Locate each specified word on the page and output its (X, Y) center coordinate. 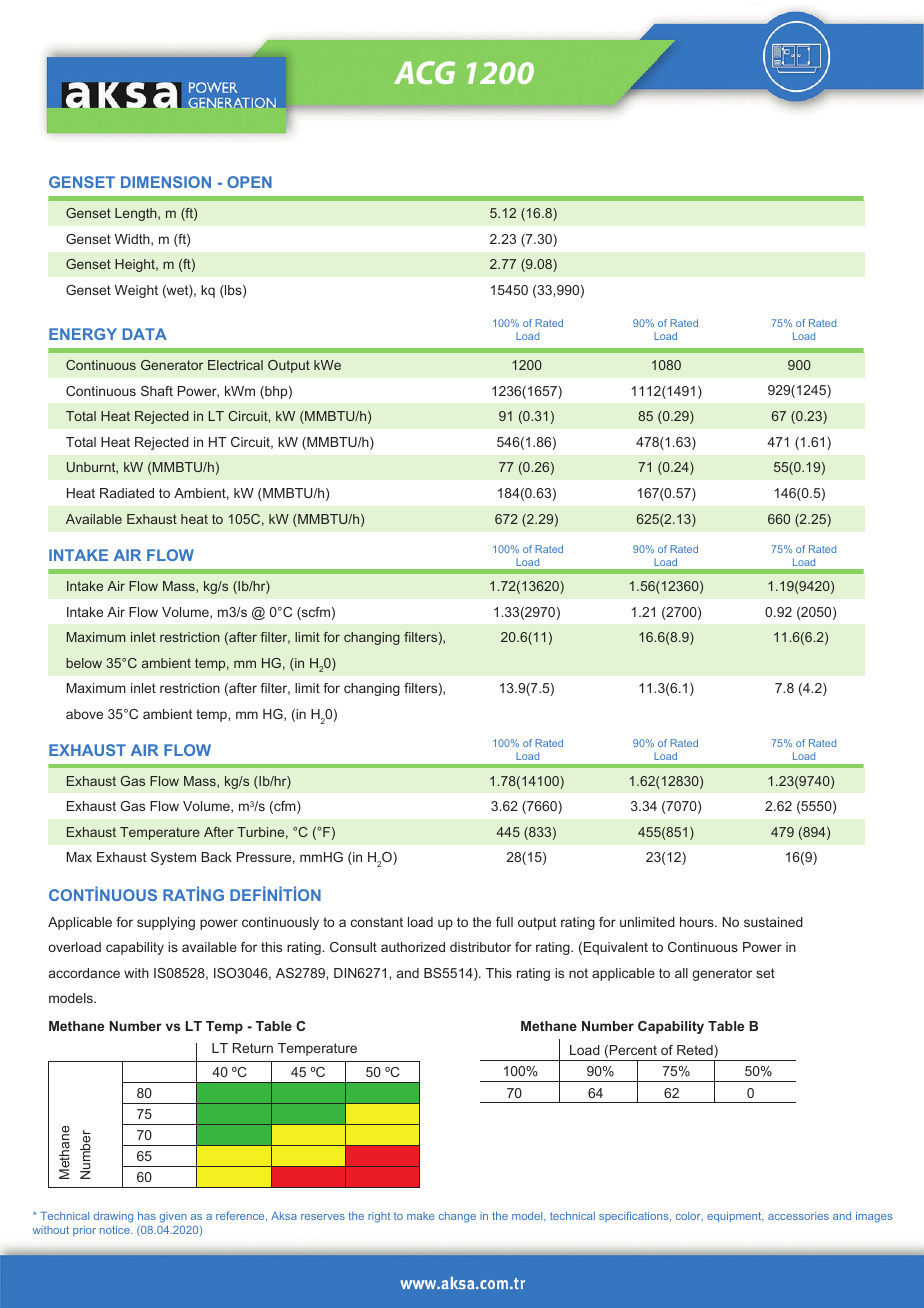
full (504, 922)
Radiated (127, 493)
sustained (773, 922)
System (173, 858)
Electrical (235, 365)
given (173, 1217)
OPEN (249, 182)
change (457, 1217)
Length (137, 214)
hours (698, 922)
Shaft (157, 391)
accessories (798, 1216)
